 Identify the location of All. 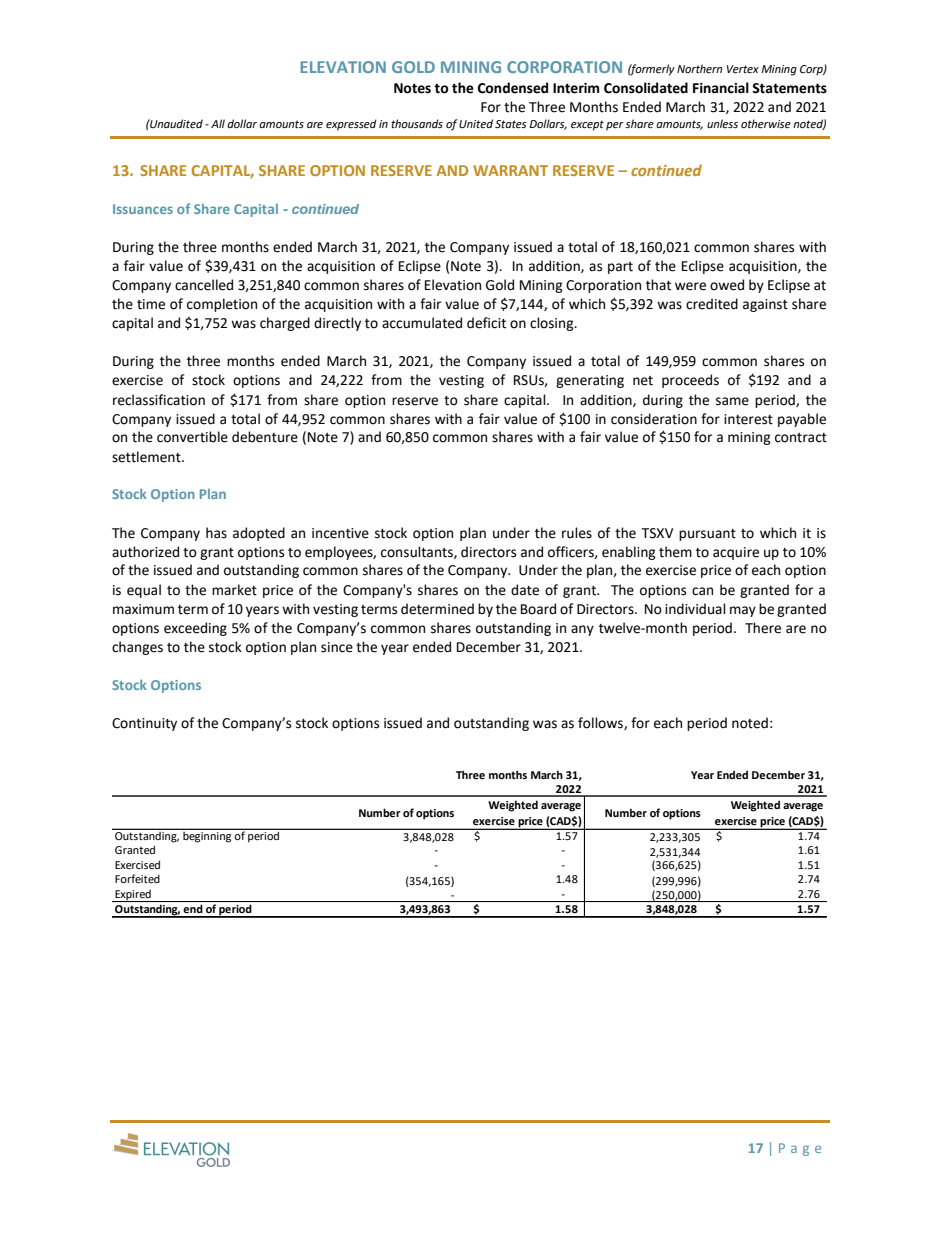
(218, 123).
